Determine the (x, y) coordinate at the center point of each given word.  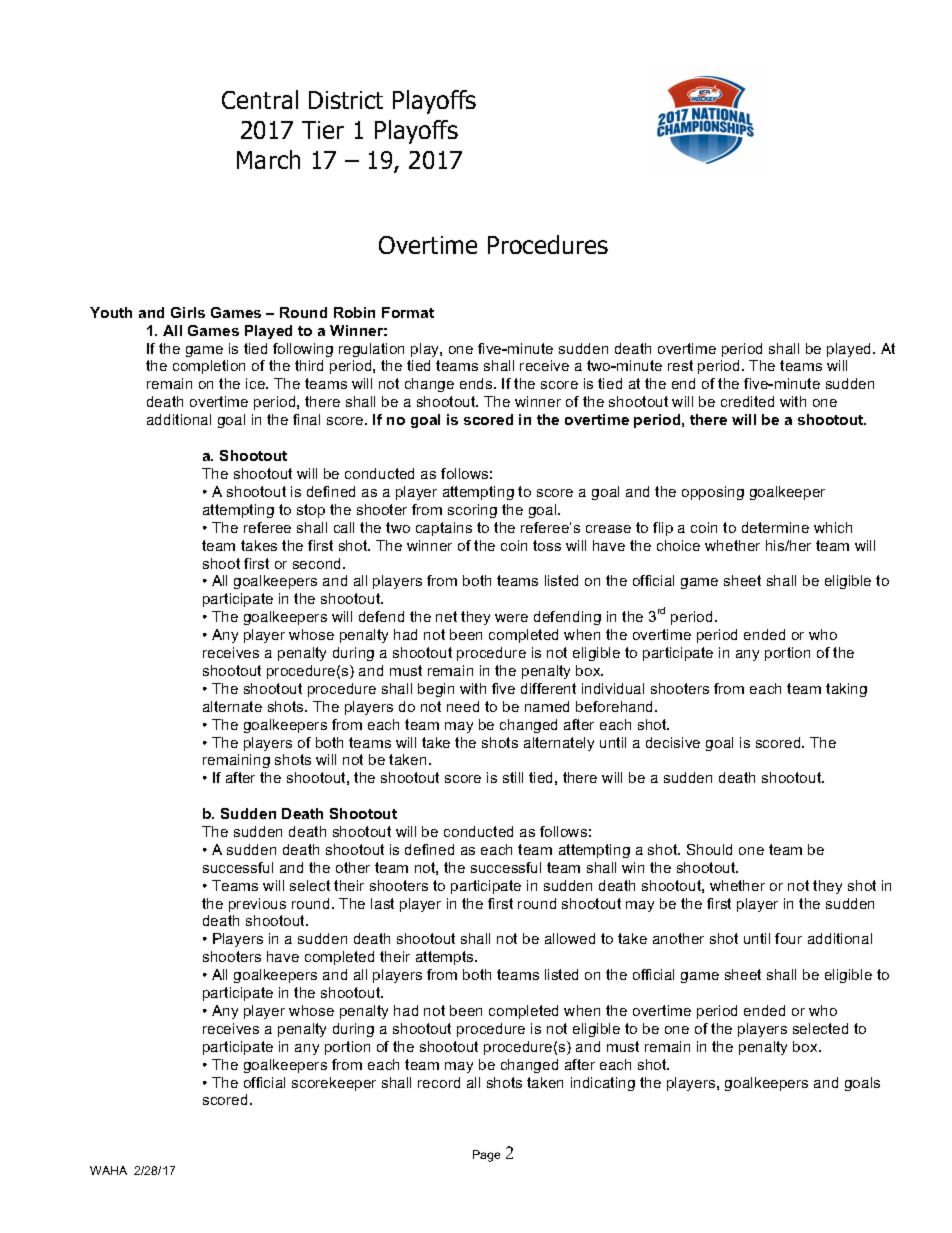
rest (680, 365)
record (439, 1082)
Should (709, 849)
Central (260, 99)
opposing (713, 493)
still (513, 777)
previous (257, 905)
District (346, 100)
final (306, 419)
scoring (472, 511)
